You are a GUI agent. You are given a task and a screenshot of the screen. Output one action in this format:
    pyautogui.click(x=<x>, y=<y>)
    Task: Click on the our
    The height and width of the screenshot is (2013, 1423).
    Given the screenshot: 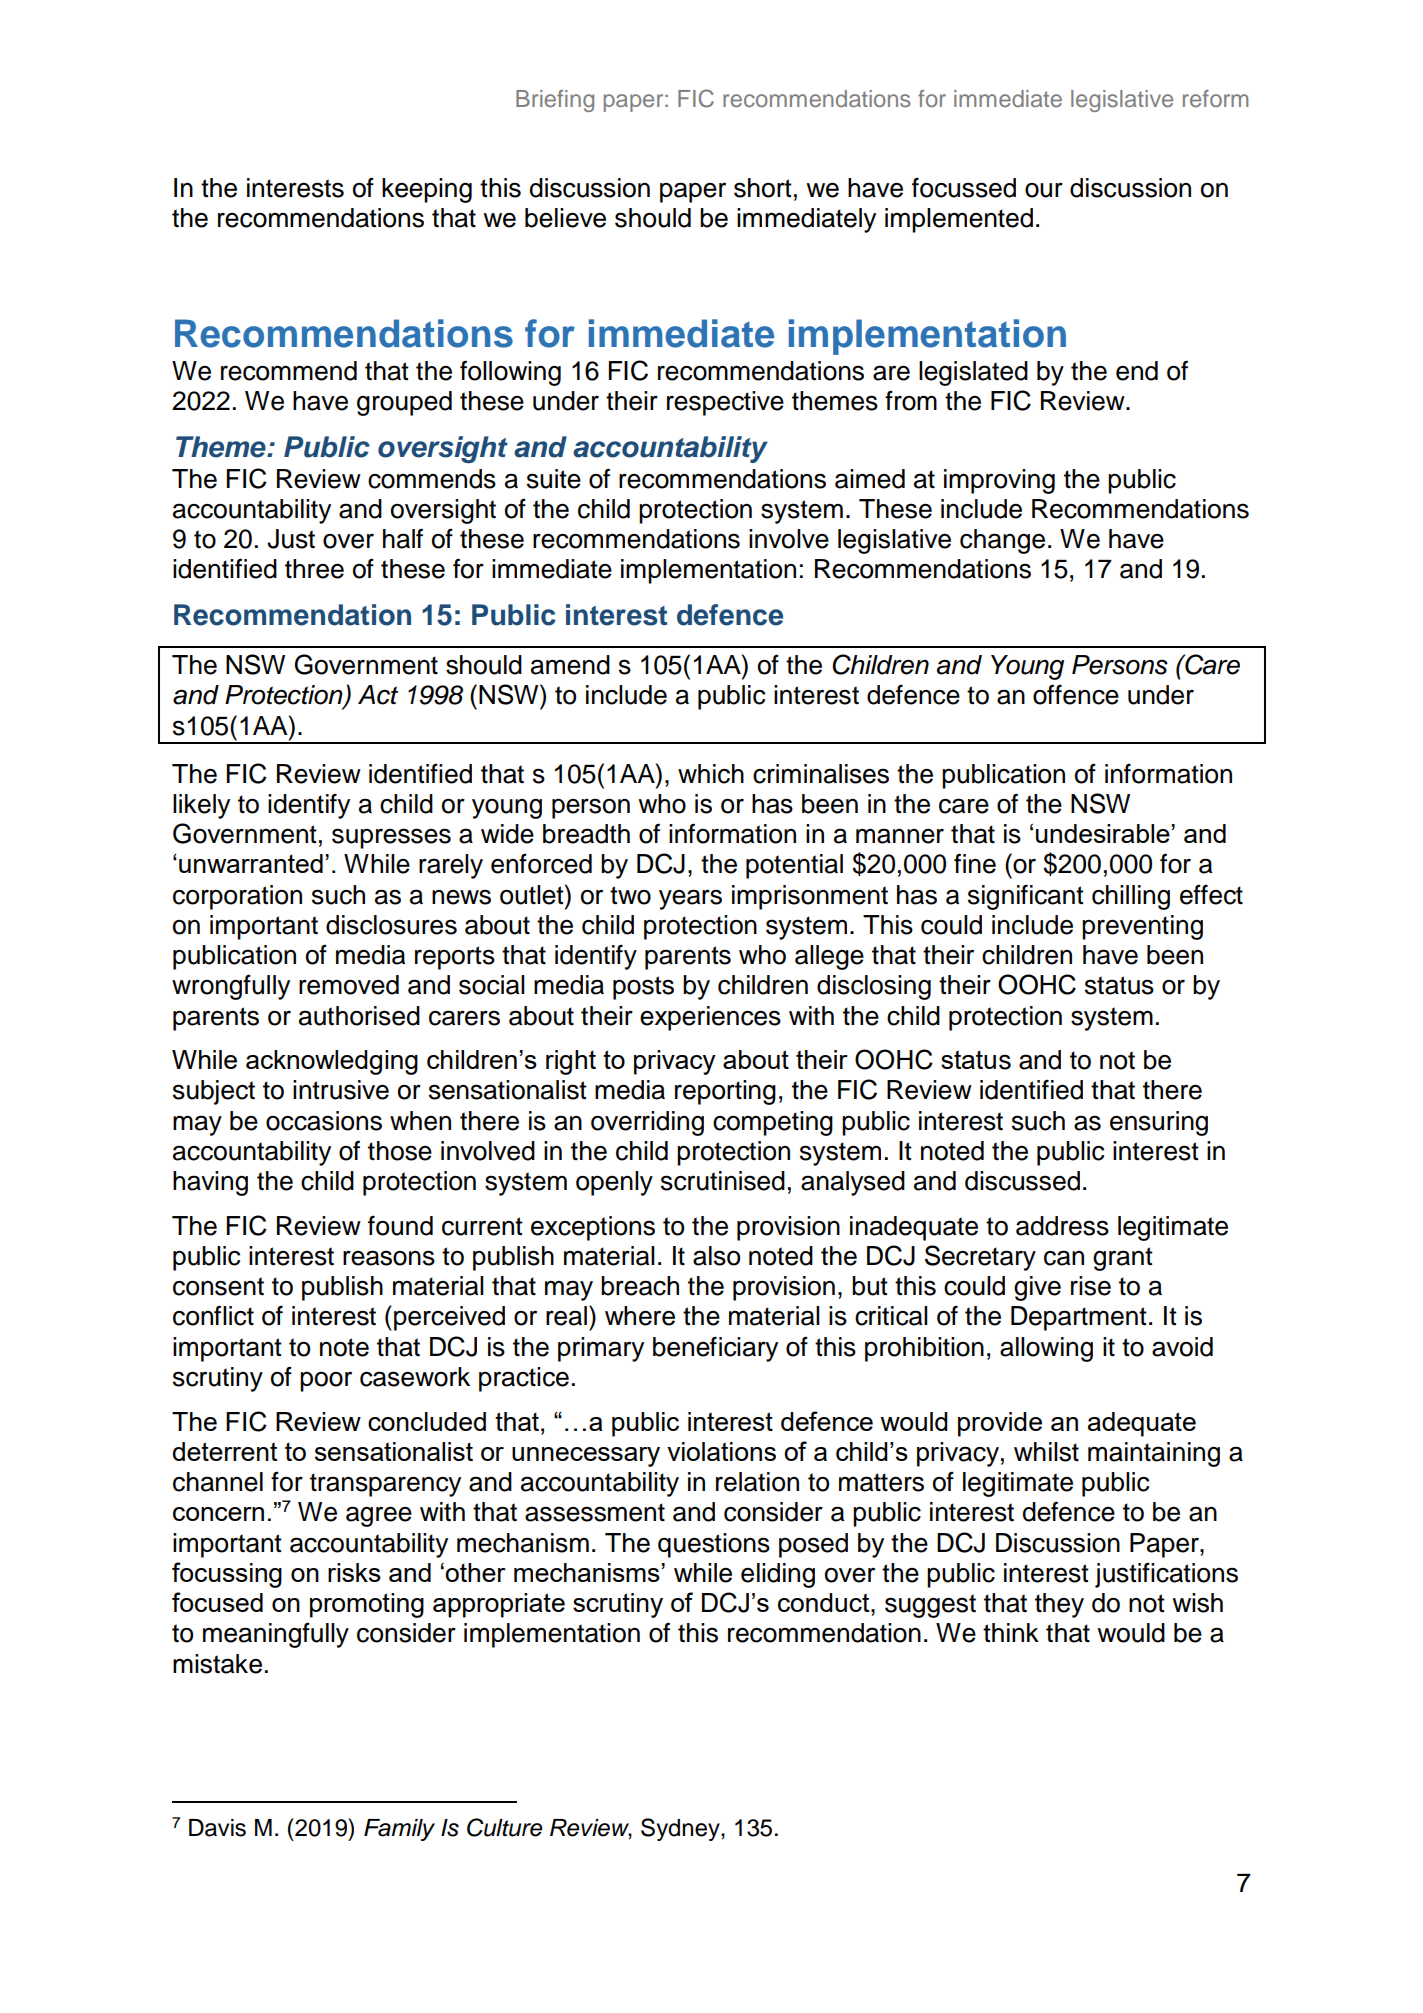 What is the action you would take?
    pyautogui.click(x=1044, y=190)
